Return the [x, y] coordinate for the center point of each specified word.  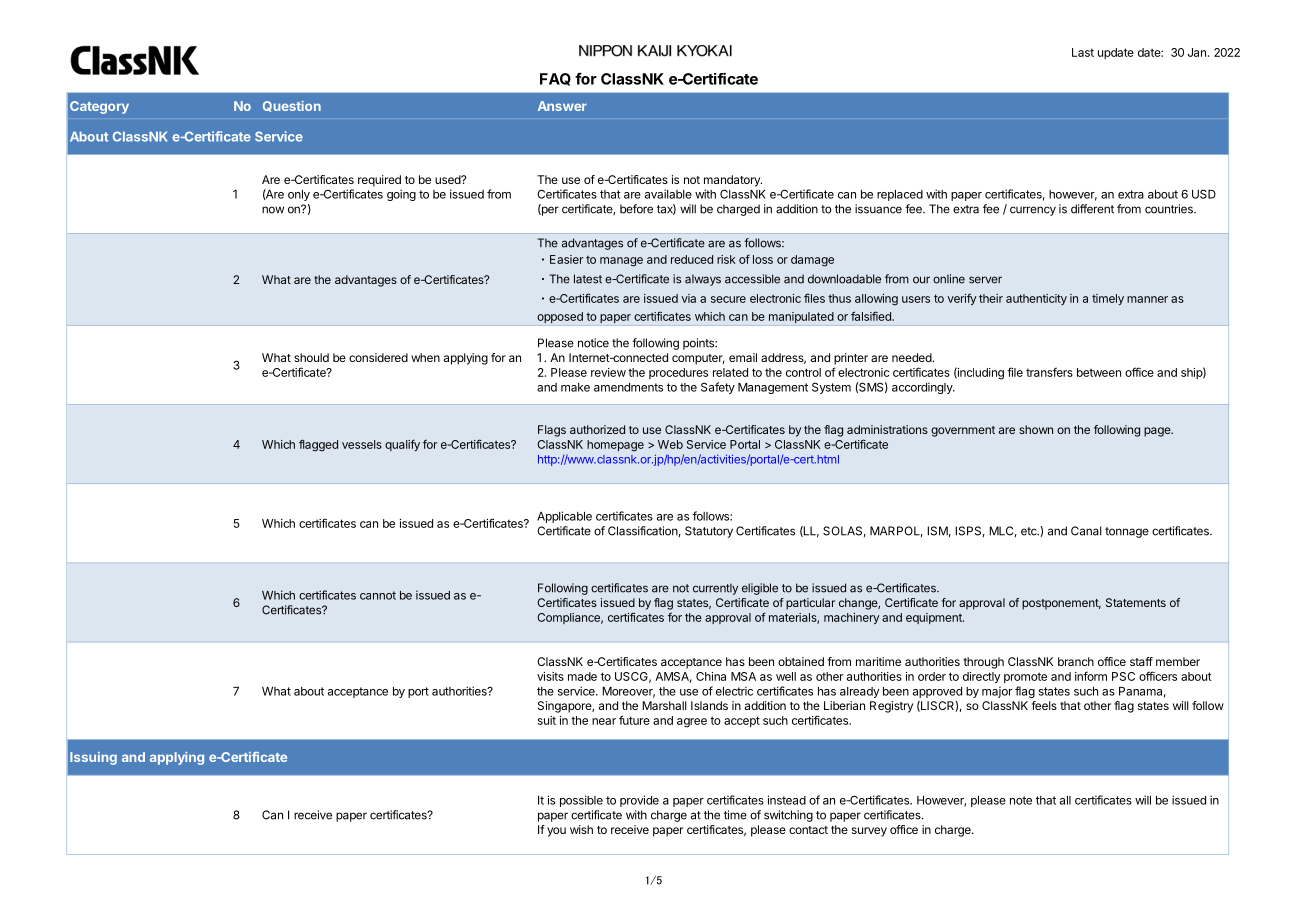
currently [715, 589]
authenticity [1036, 299]
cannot [378, 595]
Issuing [93, 758]
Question [292, 106]
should [311, 357]
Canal [1086, 531]
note [1021, 800]
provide [639, 801]
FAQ [555, 79]
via [688, 298]
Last [1083, 52]
